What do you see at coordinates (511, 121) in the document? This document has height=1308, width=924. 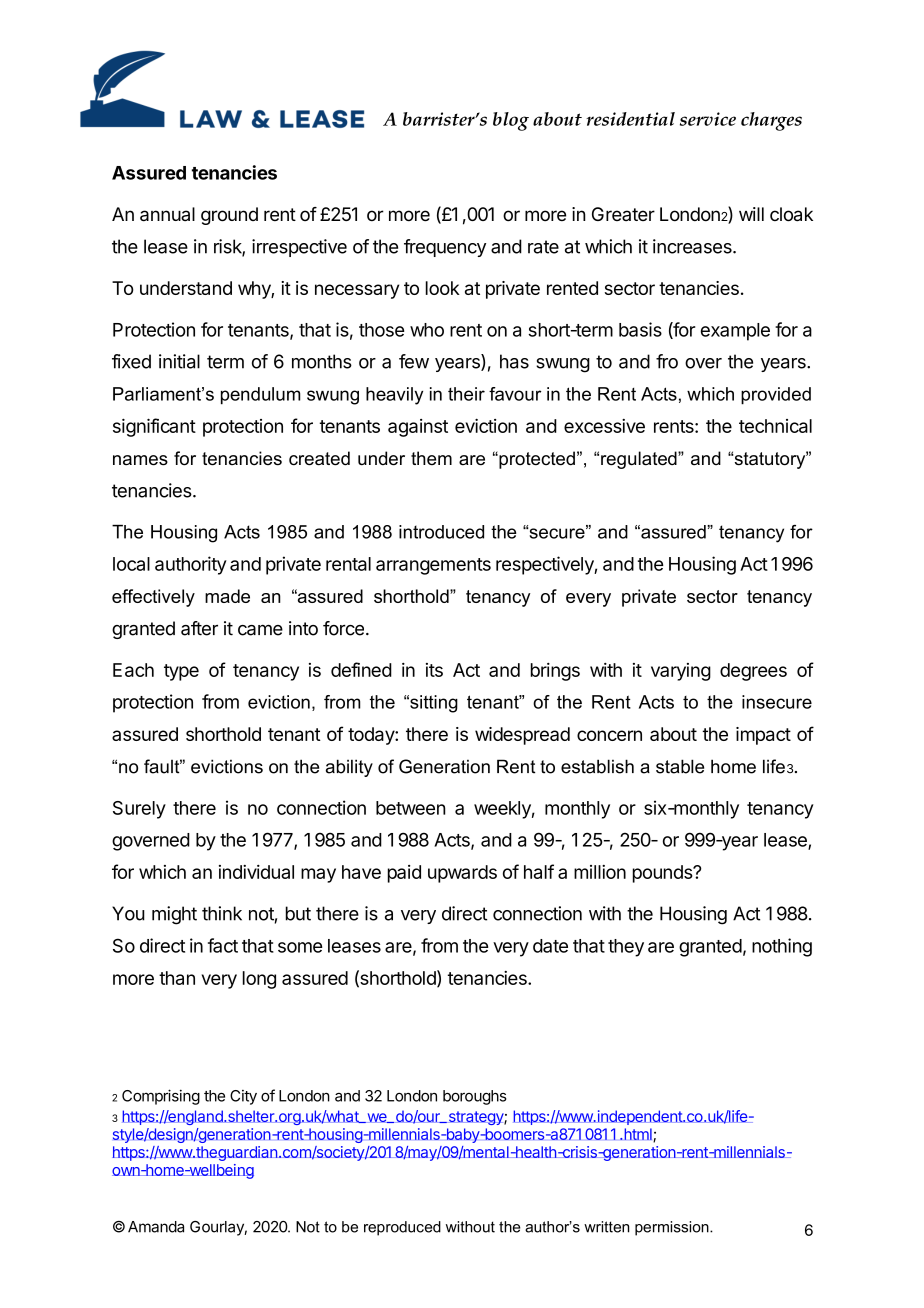 I see `blog` at bounding box center [511, 121].
